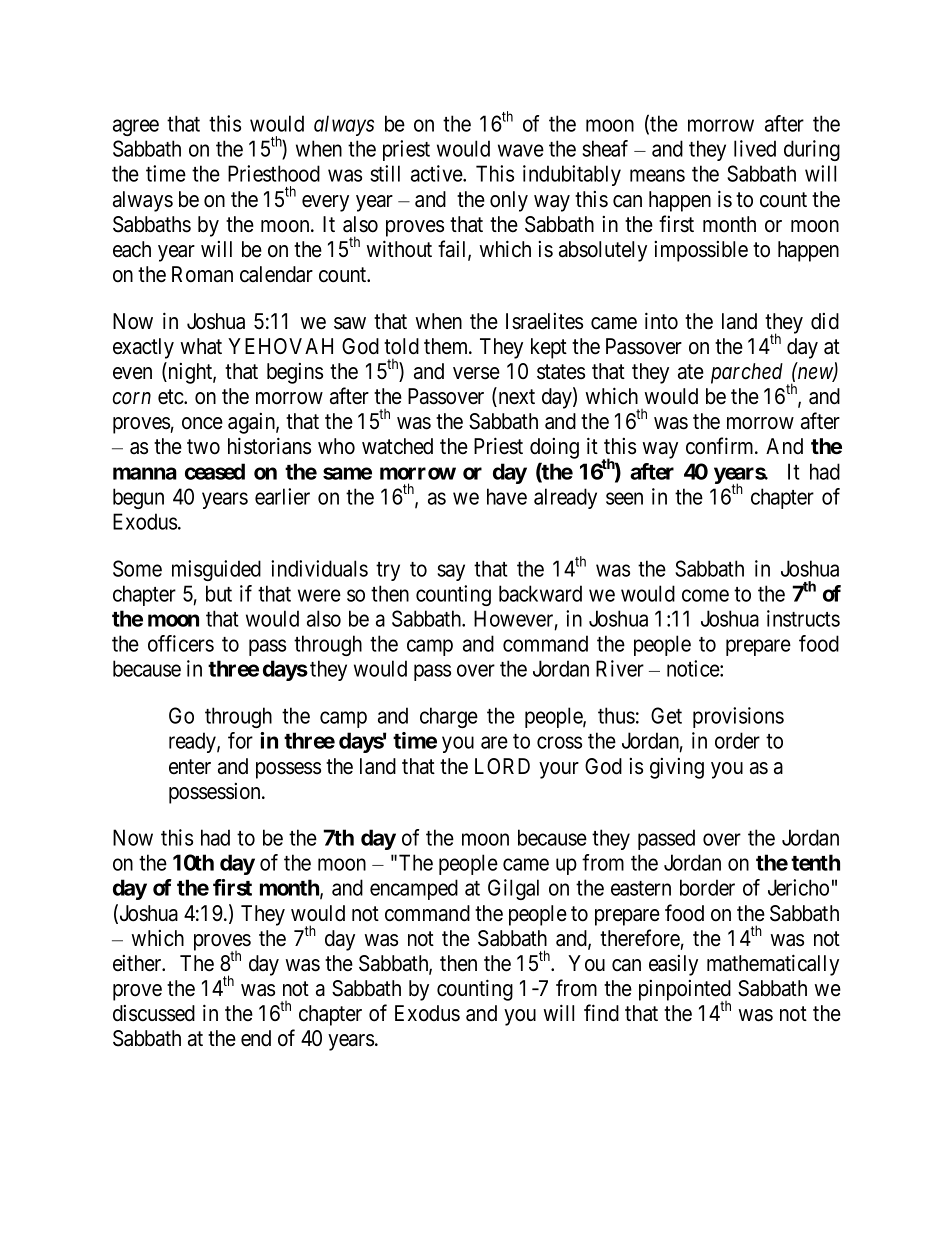 The height and width of the page is (1233, 952). What do you see at coordinates (721, 446) in the page?
I see `confirm` at bounding box center [721, 446].
